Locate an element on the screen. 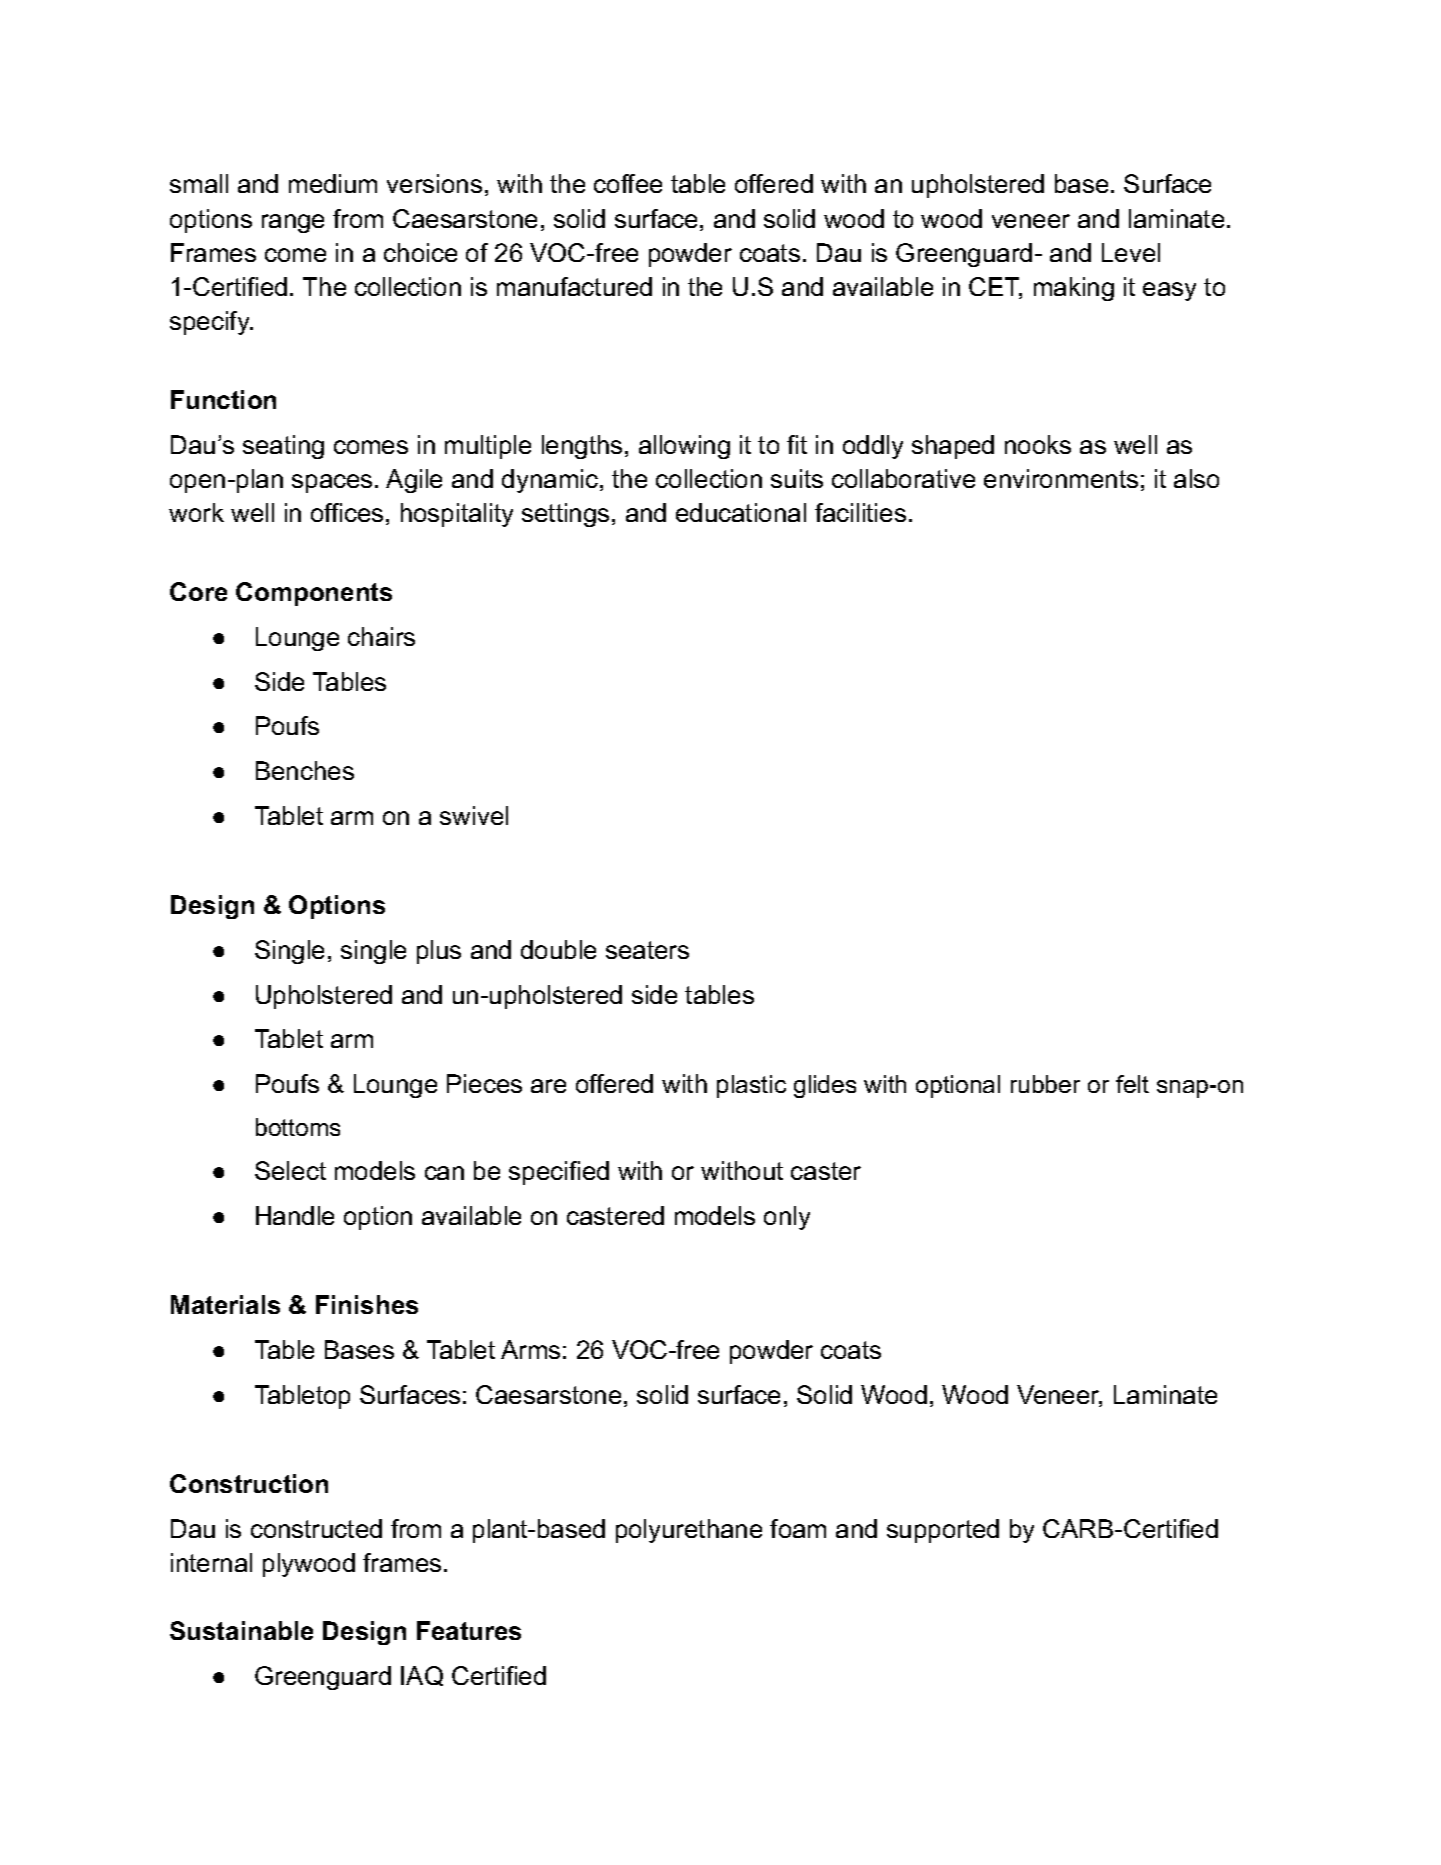  environments is located at coordinates (1061, 478).
